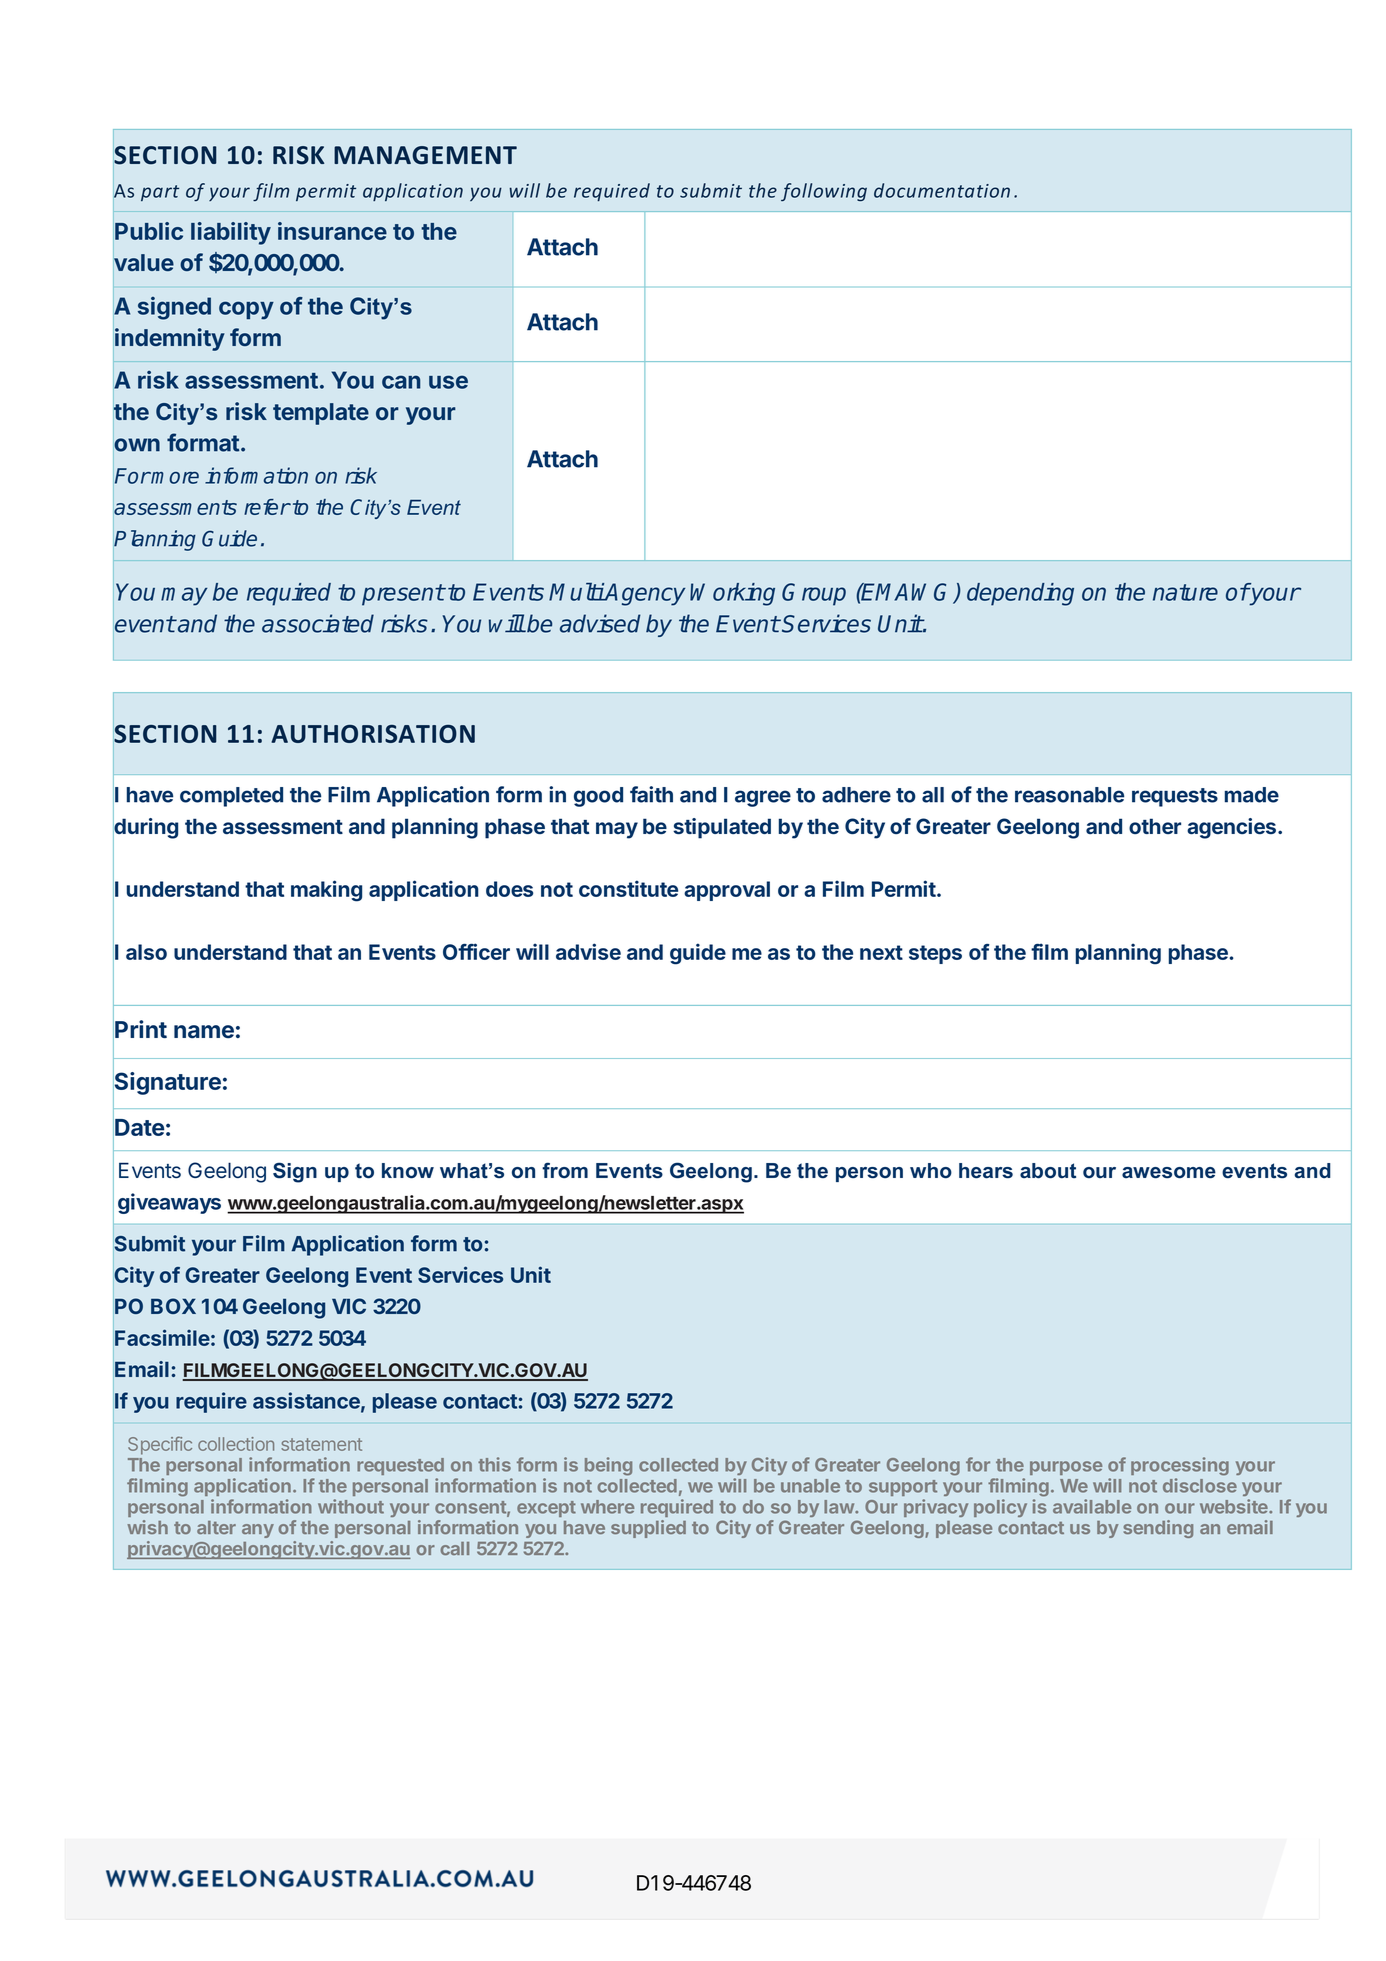  I want to click on any, so click(258, 1531).
